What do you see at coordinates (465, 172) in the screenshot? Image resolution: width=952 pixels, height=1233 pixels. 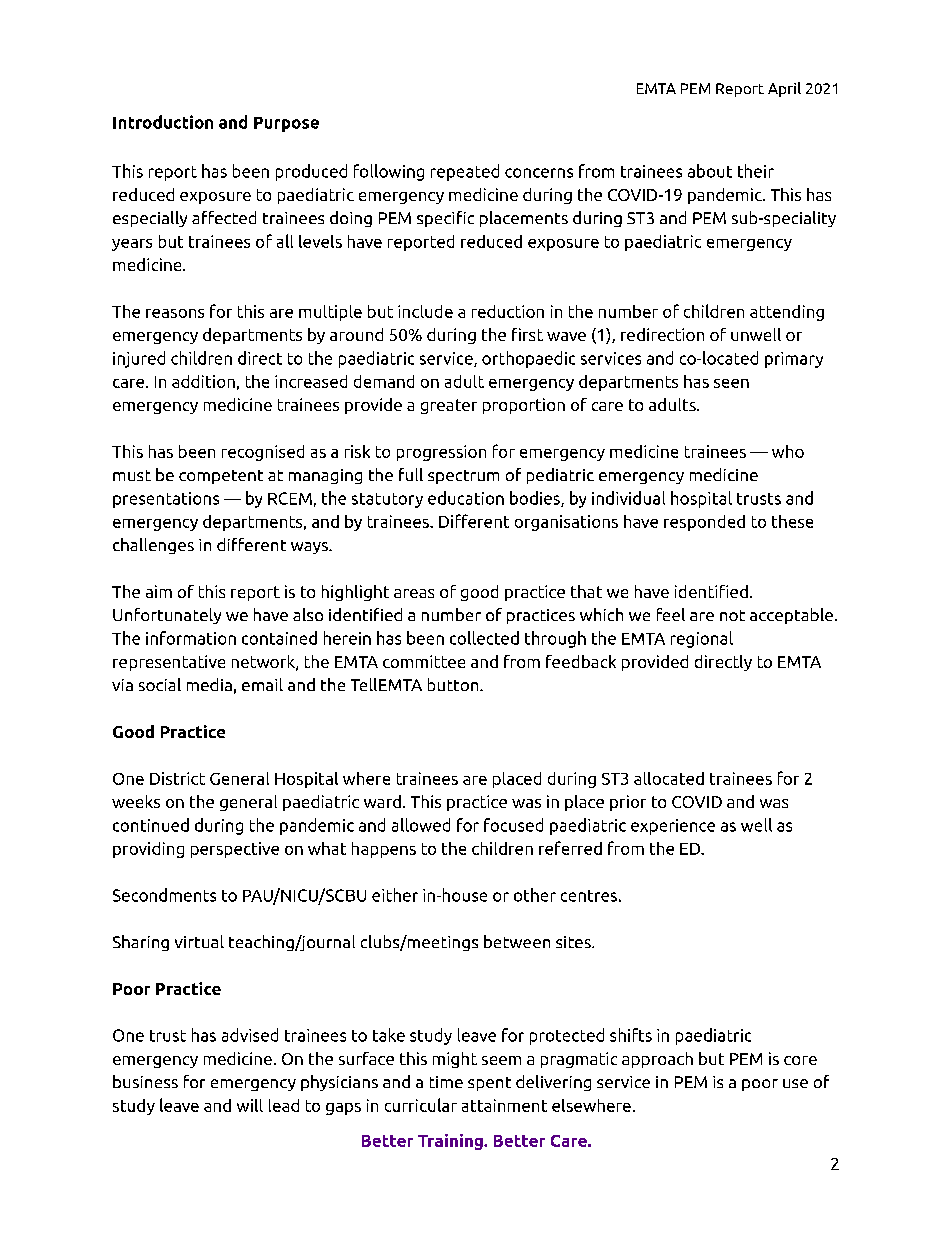 I see `repeated` at bounding box center [465, 172].
